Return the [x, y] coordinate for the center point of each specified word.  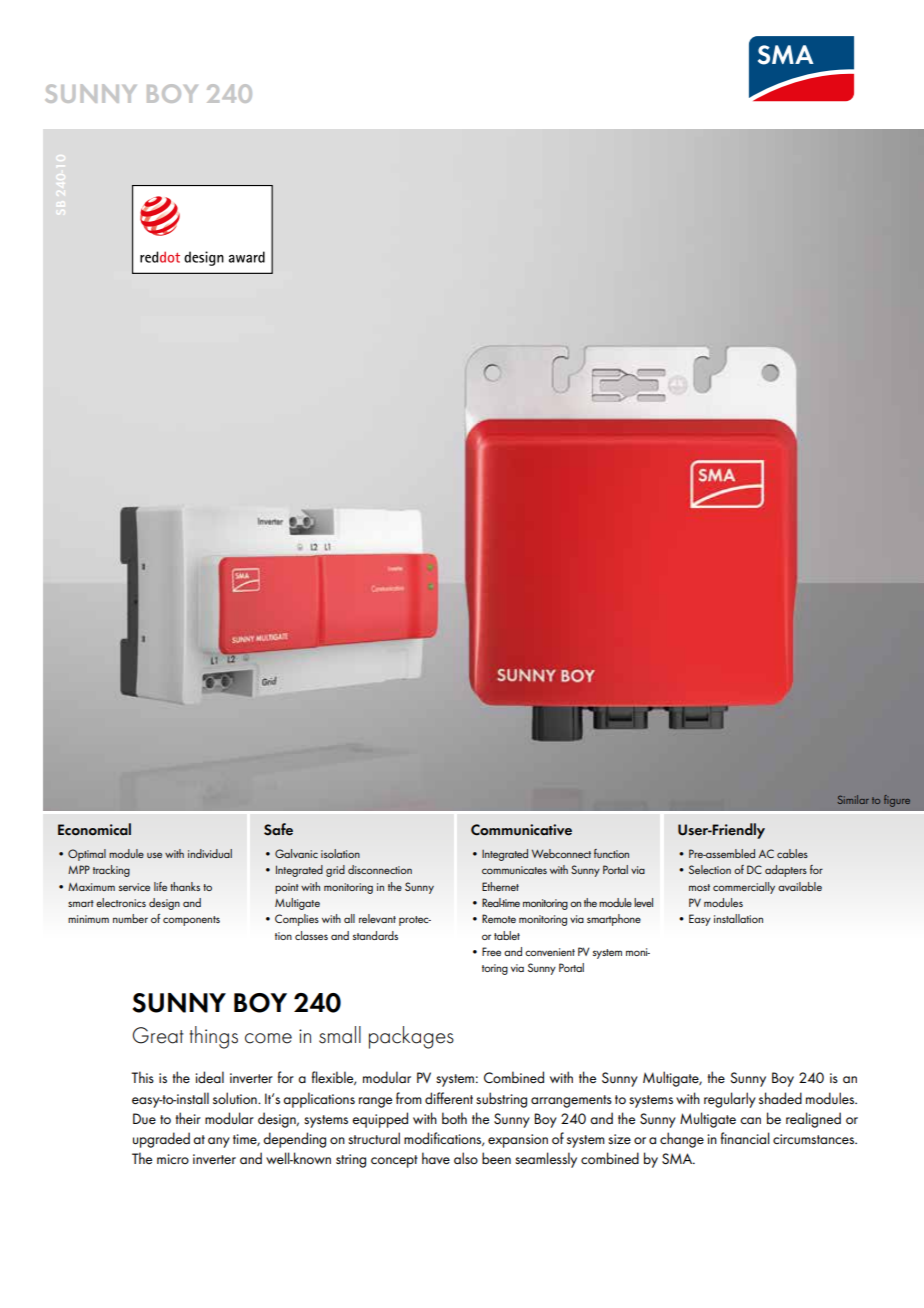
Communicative [521, 830]
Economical [94, 829]
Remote [499, 918]
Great [158, 1035]
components [191, 921]
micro [173, 1159]
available [800, 886]
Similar [853, 799]
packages [411, 1037]
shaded [780, 1098]
